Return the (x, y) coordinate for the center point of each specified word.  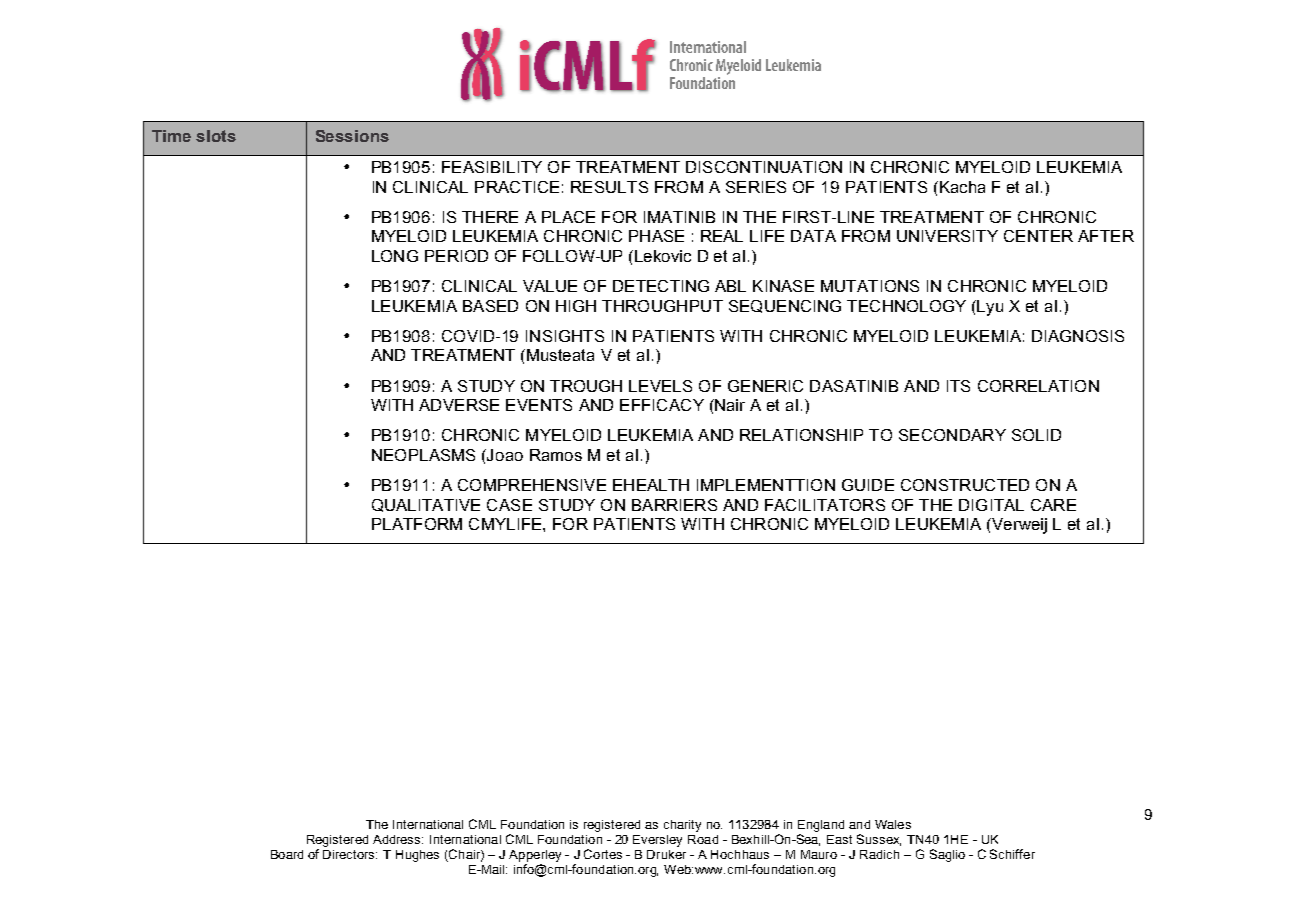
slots (216, 136)
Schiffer (1012, 854)
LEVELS (660, 386)
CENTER (1038, 236)
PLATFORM (417, 524)
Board (287, 854)
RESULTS (609, 187)
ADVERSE (459, 405)
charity (682, 826)
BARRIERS (674, 505)
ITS (958, 386)
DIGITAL (991, 505)
